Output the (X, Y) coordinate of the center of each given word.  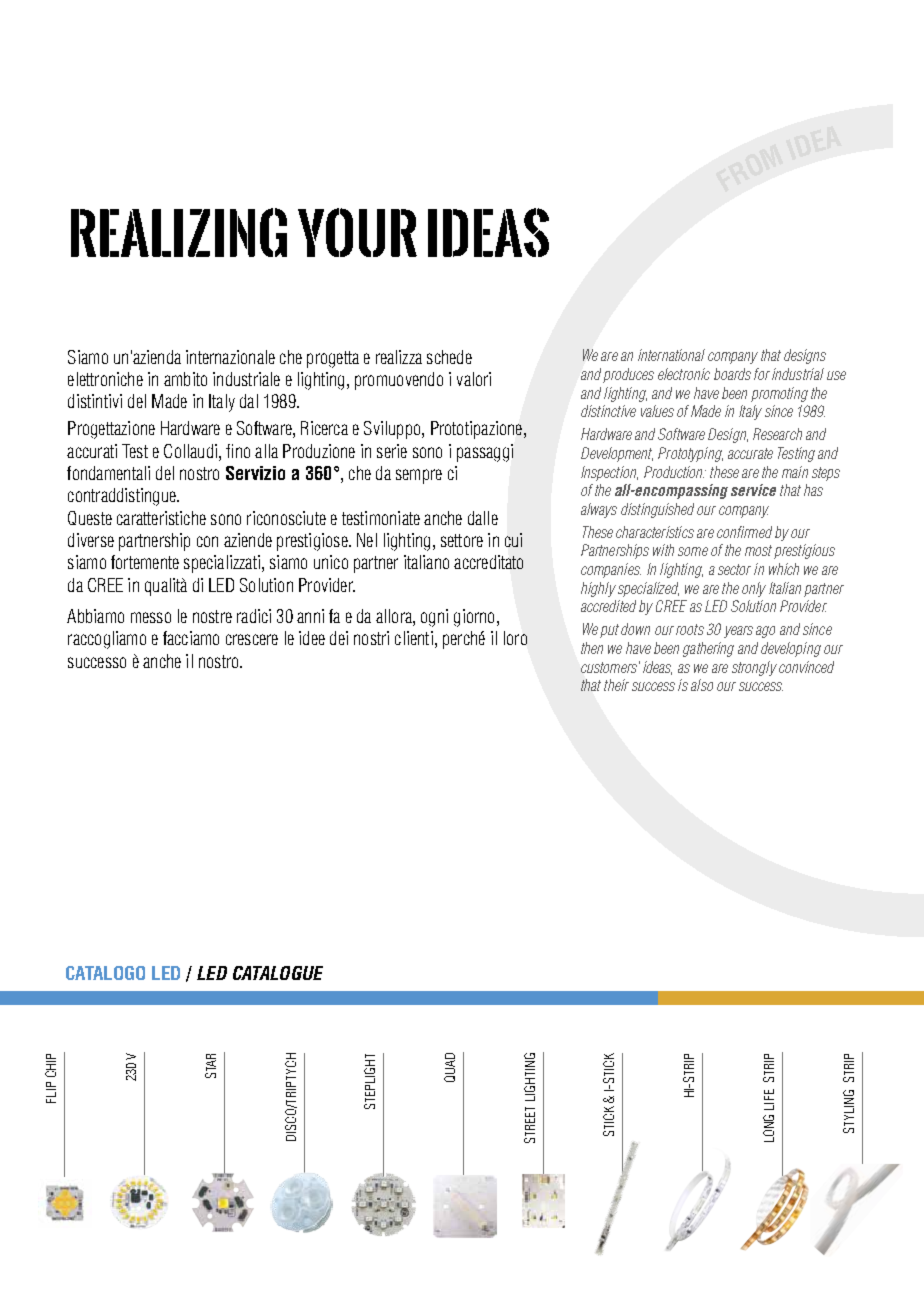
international (671, 355)
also (702, 685)
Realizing (179, 232)
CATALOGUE (278, 973)
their (616, 685)
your (357, 232)
